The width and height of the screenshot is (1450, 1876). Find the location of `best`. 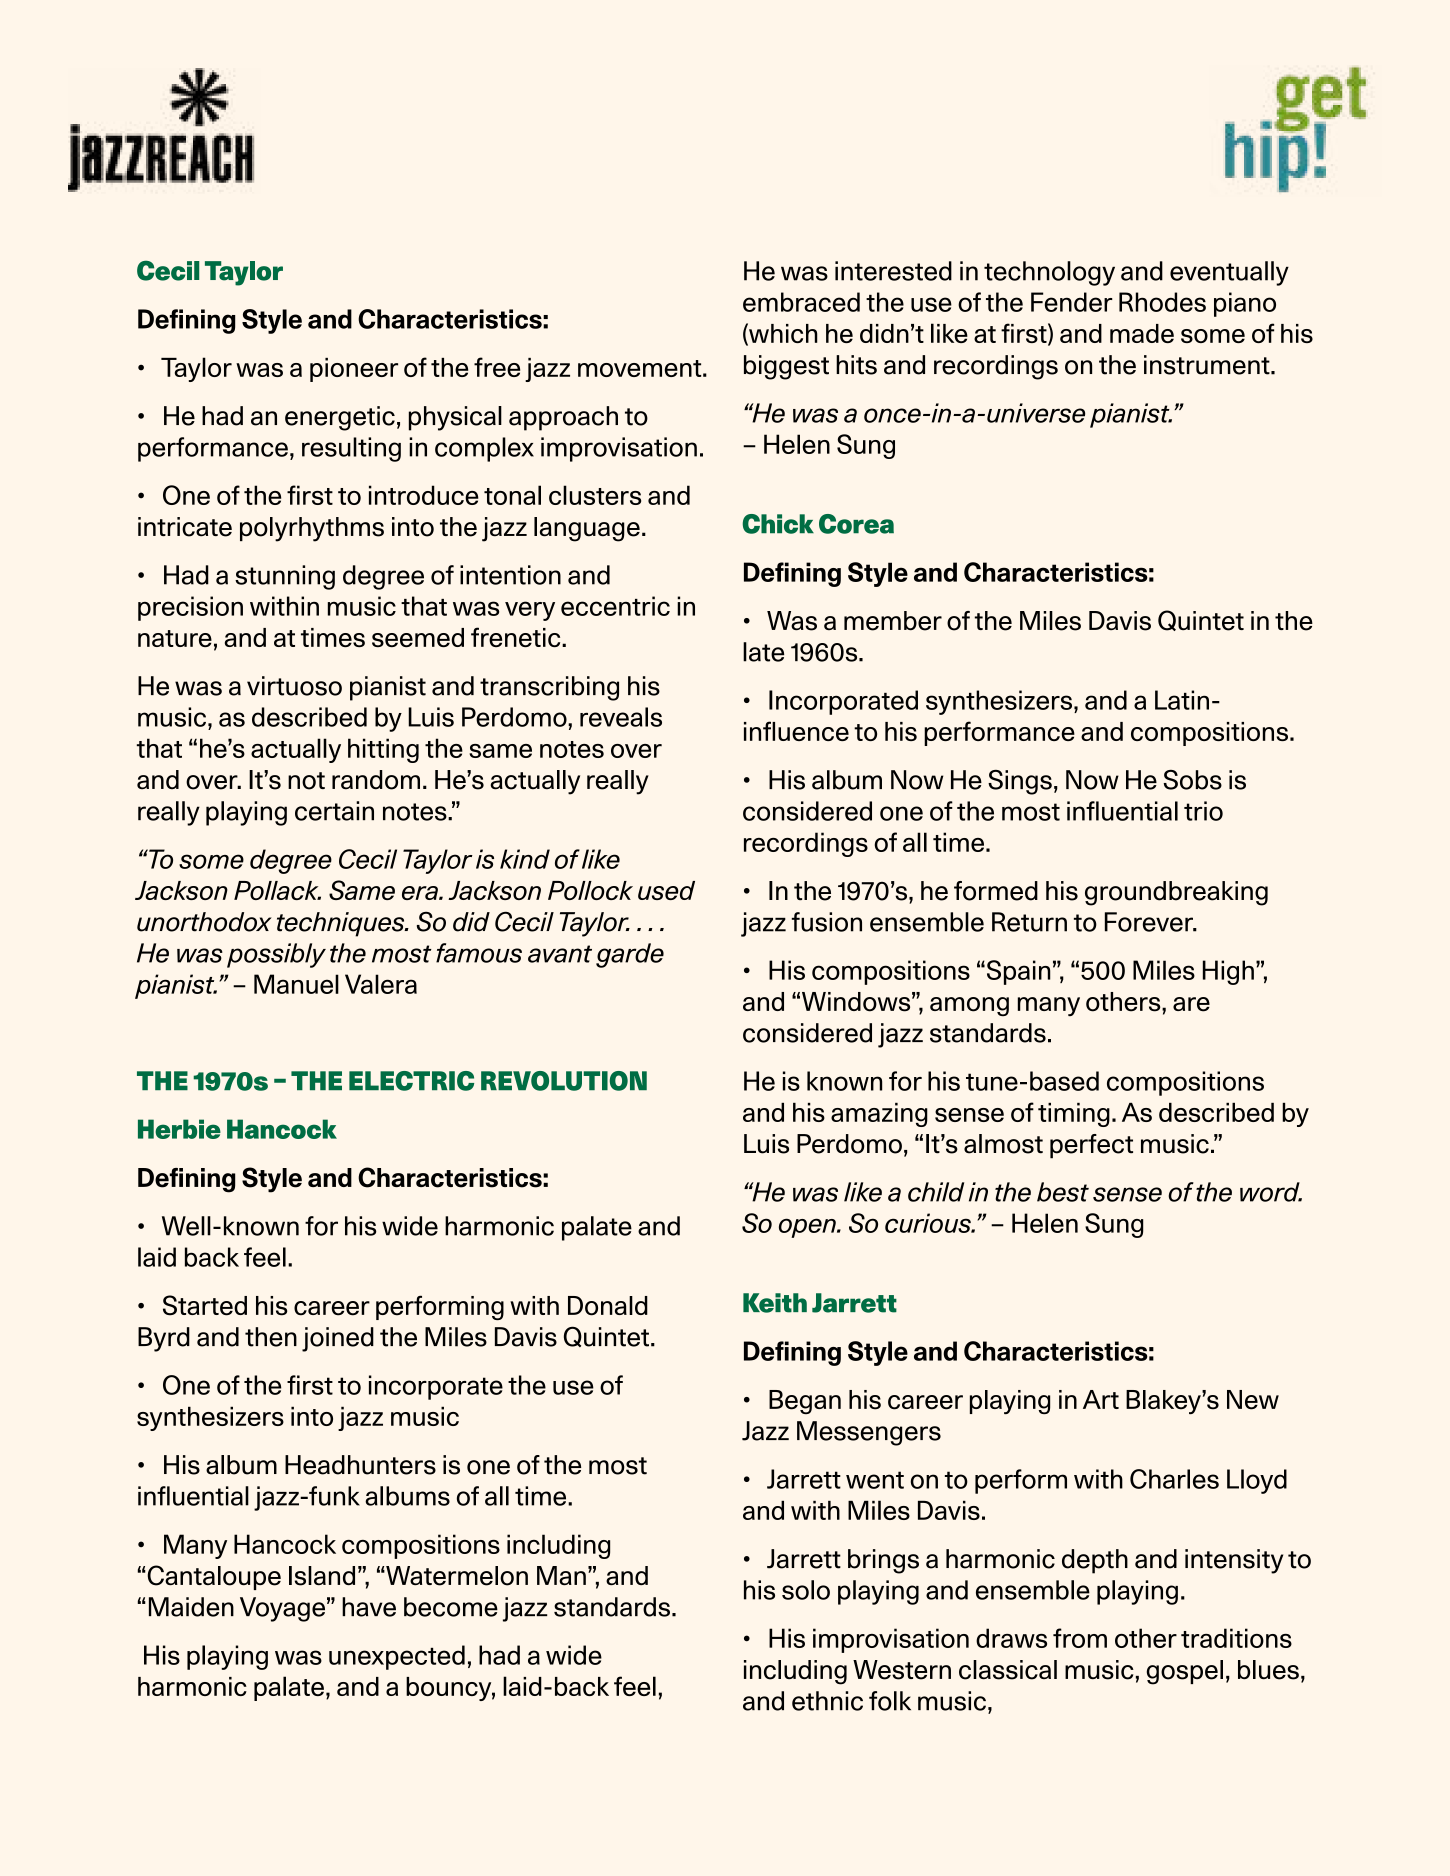

best is located at coordinates (1063, 1192).
